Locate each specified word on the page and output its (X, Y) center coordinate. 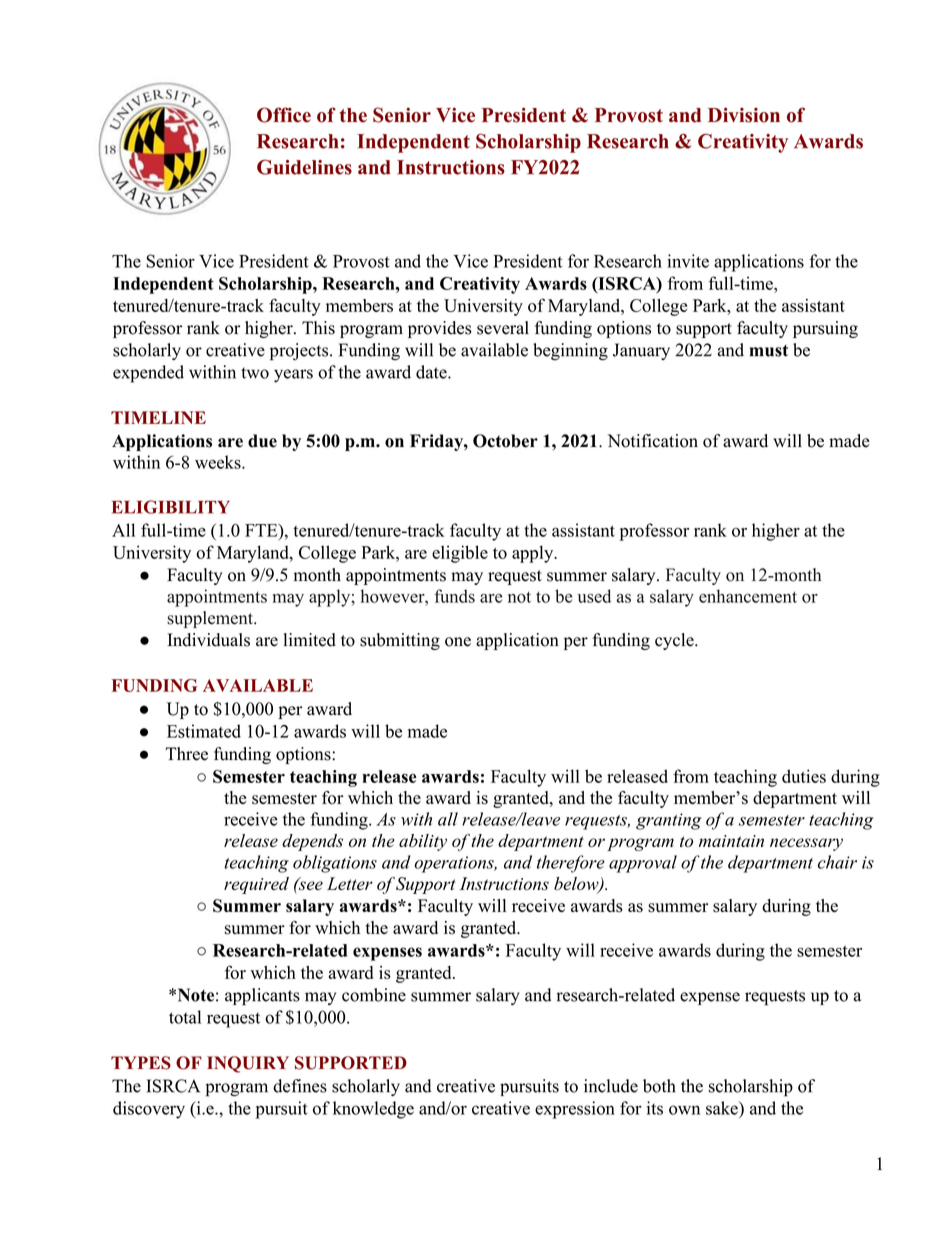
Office (284, 115)
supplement (211, 619)
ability (423, 842)
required (256, 885)
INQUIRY (248, 1064)
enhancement (748, 596)
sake (723, 1108)
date (432, 372)
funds (454, 596)
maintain (731, 841)
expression (575, 1110)
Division (744, 115)
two (255, 373)
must (768, 351)
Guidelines (304, 167)
